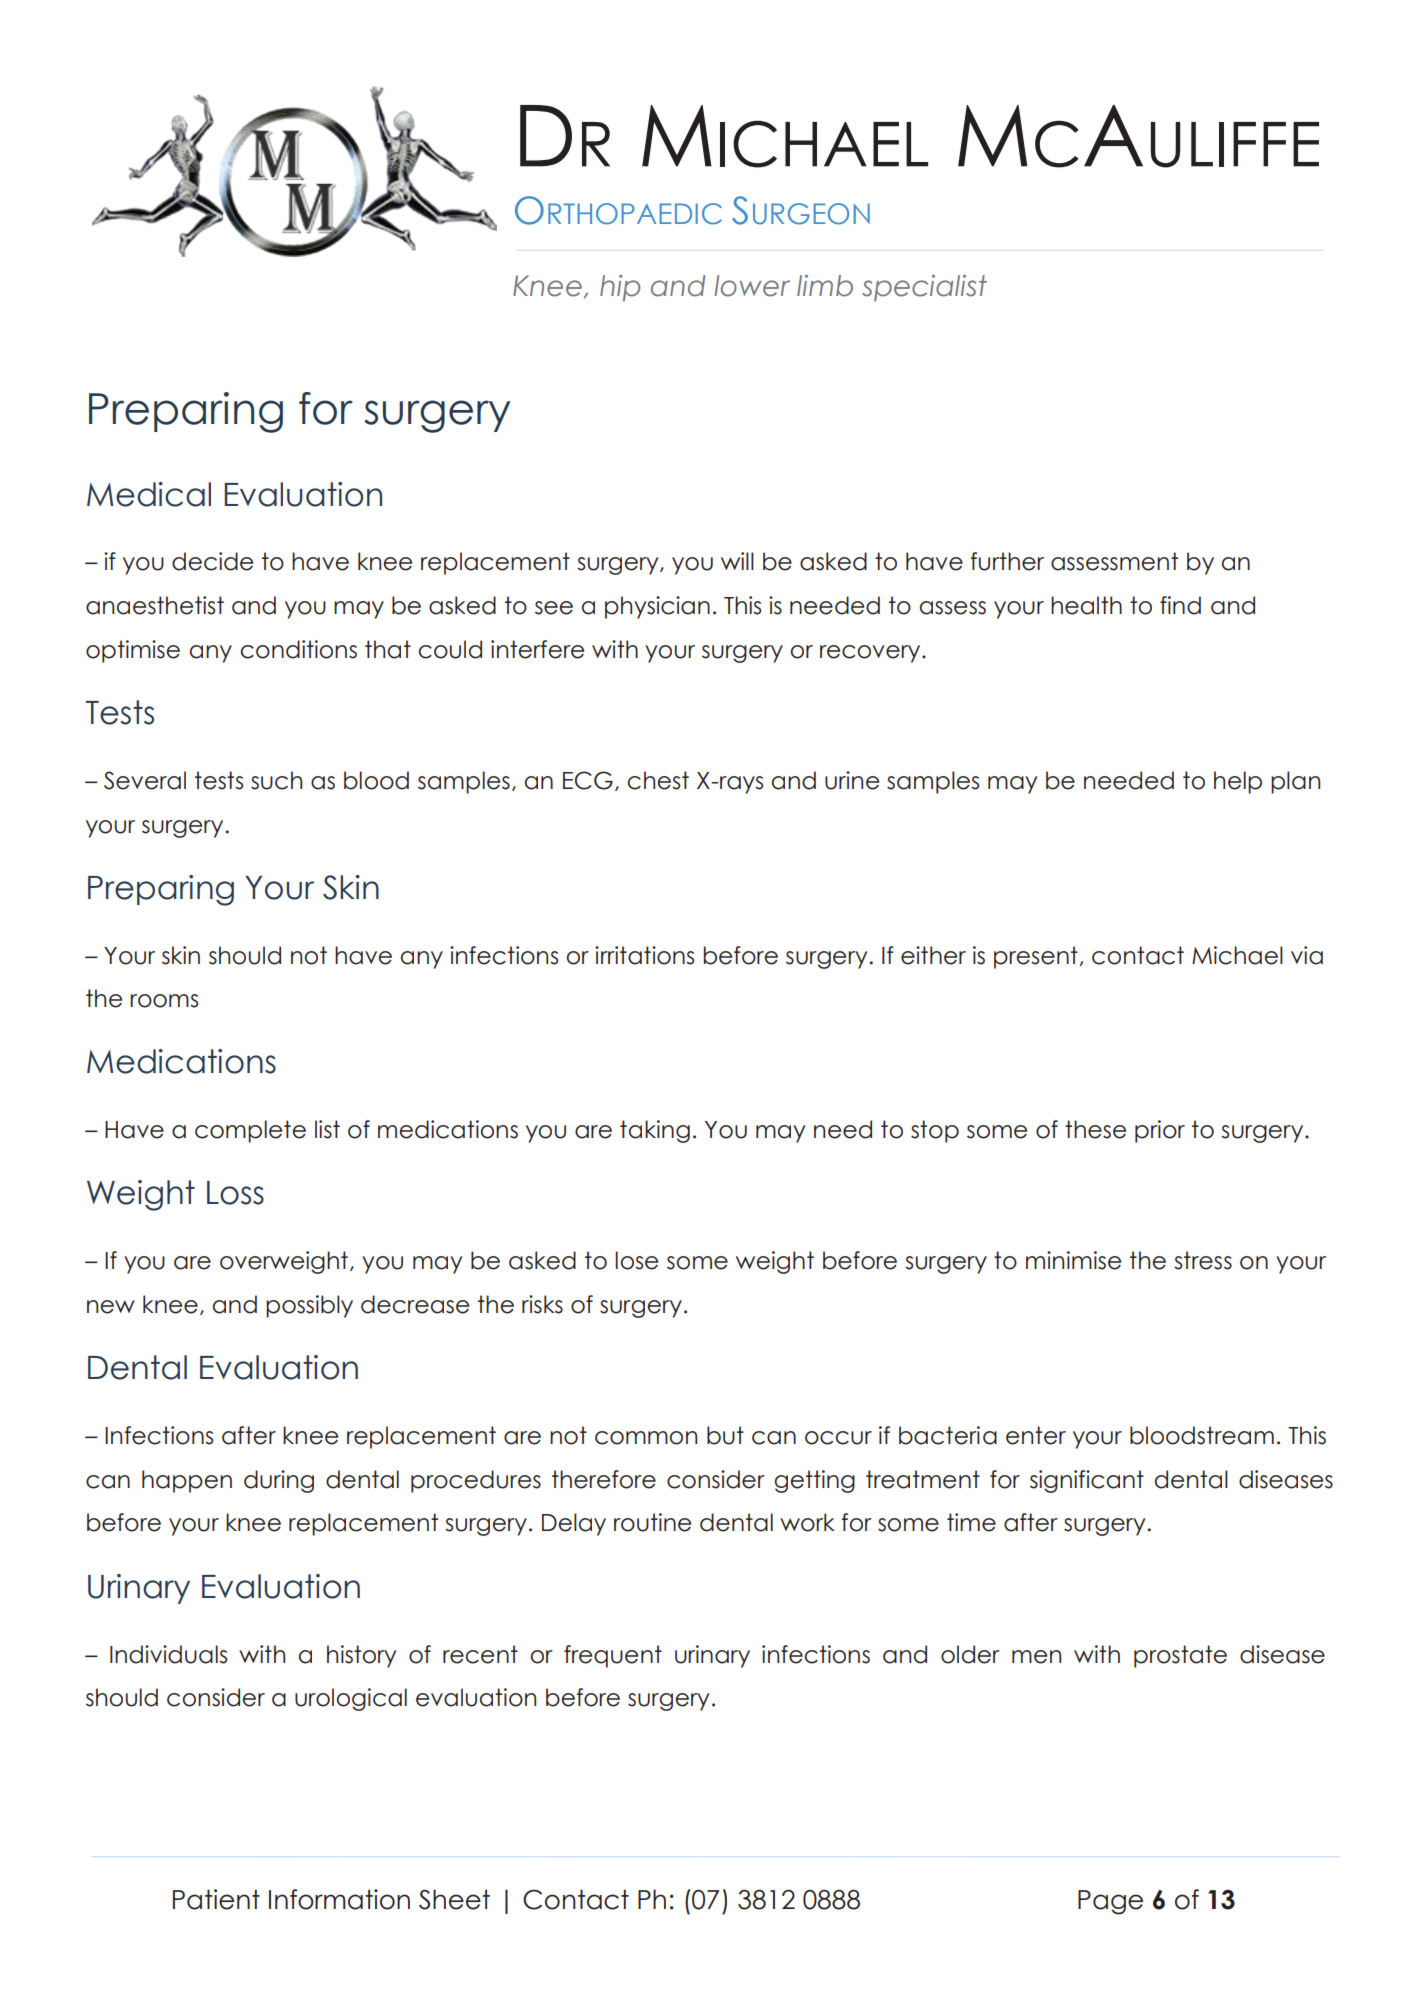 The height and width of the screenshot is (1998, 1413). I want to click on limb, so click(825, 286).
